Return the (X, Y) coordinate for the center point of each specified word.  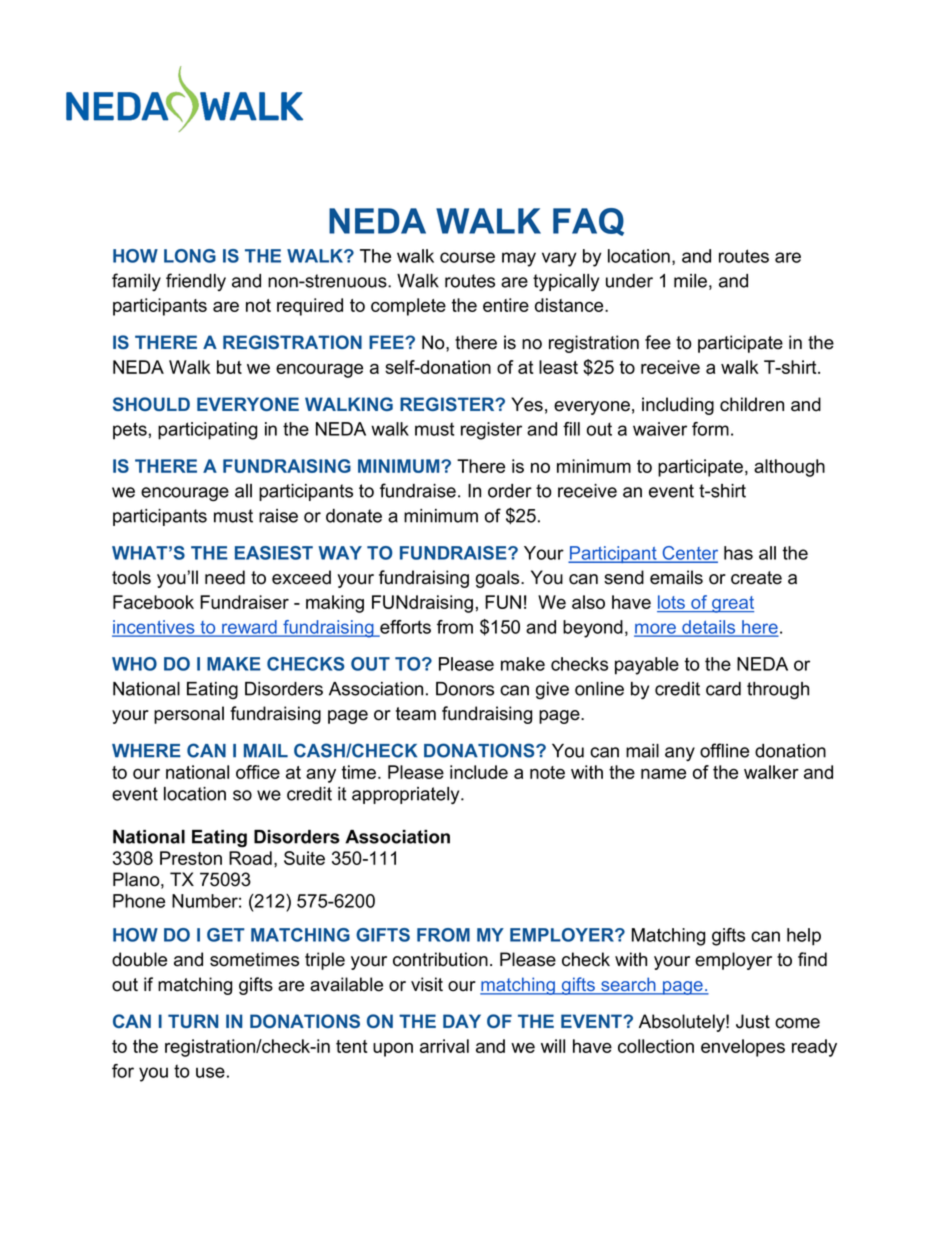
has (738, 553)
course (467, 257)
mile (690, 281)
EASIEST (274, 553)
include (479, 772)
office (258, 772)
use (210, 1072)
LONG (190, 256)
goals (499, 579)
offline (724, 750)
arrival (444, 1046)
